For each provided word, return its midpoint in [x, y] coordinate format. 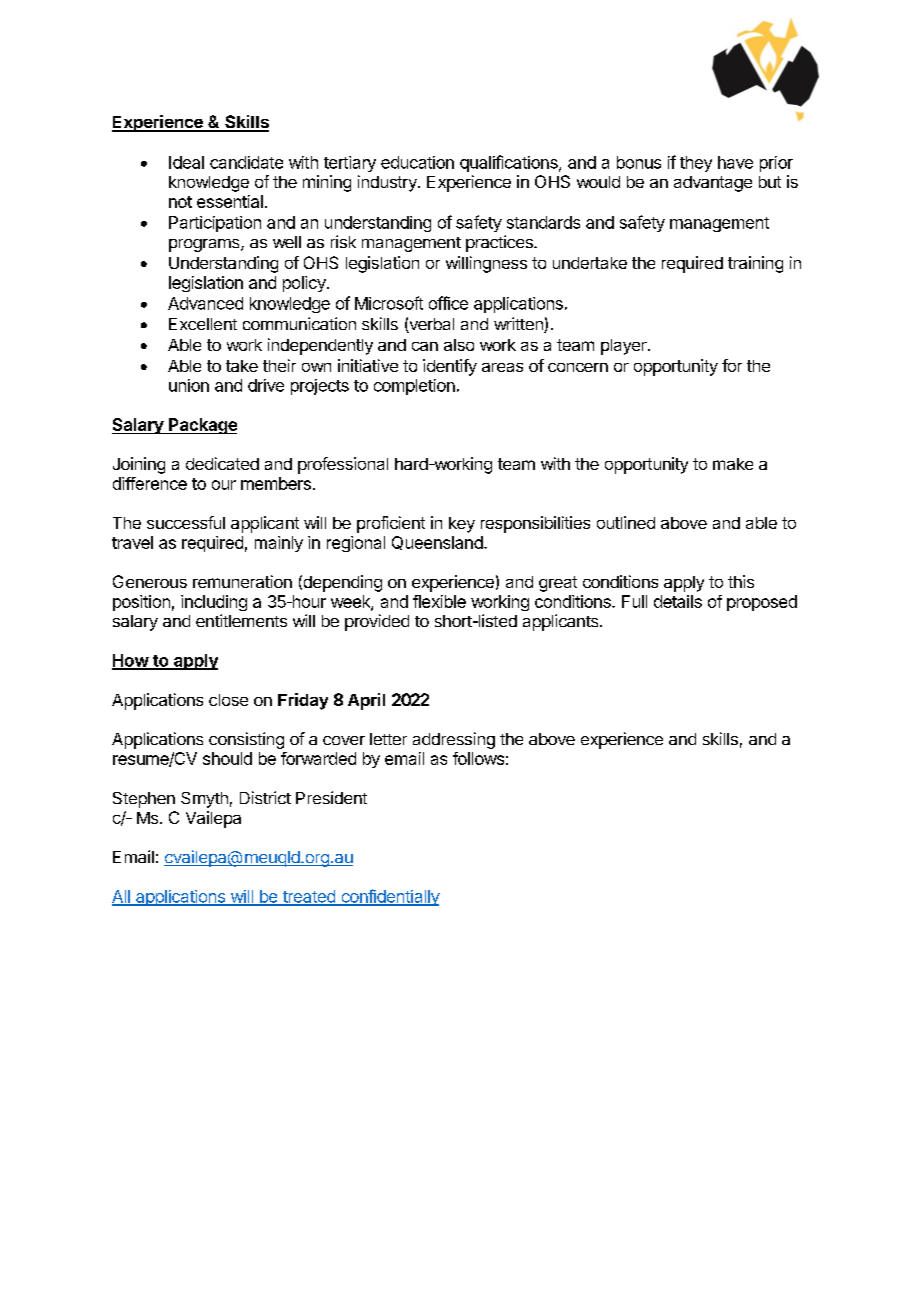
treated [308, 897]
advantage [713, 184]
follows [478, 758]
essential [230, 201]
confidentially [389, 897]
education [417, 162]
